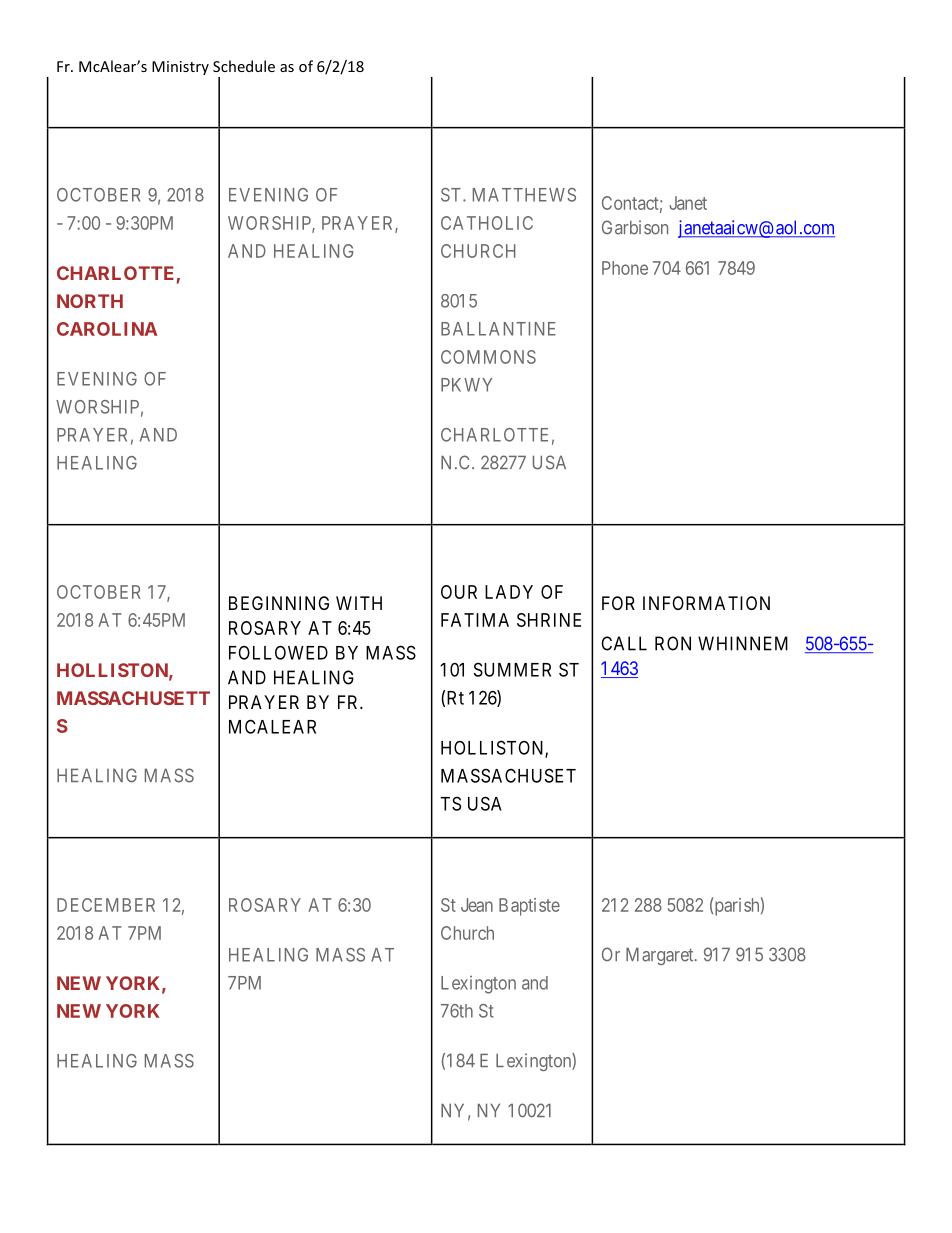 Image resolution: width=952 pixels, height=1233 pixels. What do you see at coordinates (278, 652) in the screenshot?
I see `FOLLOWED` at bounding box center [278, 652].
